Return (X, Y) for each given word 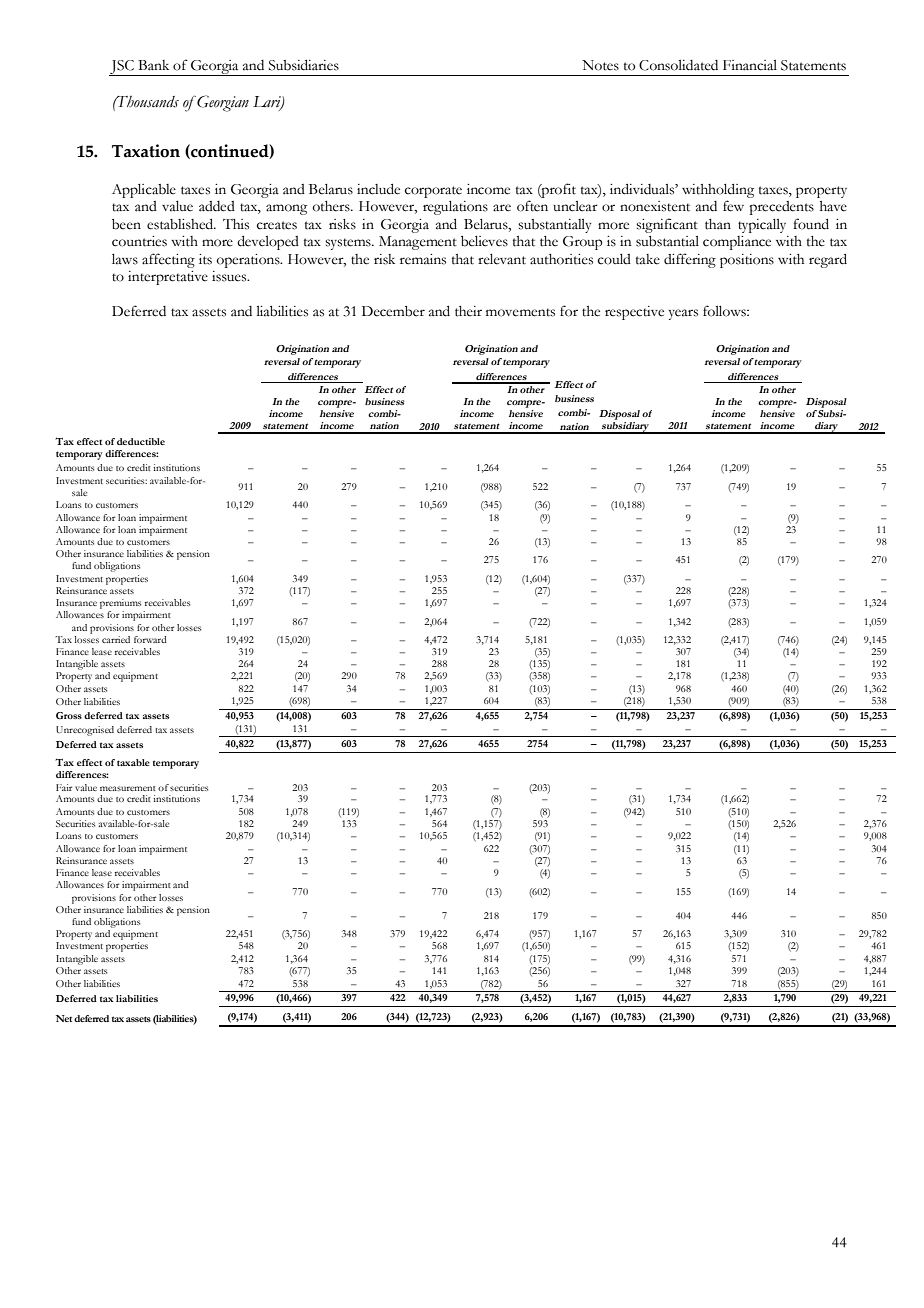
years (683, 314)
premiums (120, 604)
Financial (750, 65)
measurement (128, 788)
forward (150, 639)
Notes (600, 65)
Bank (153, 65)
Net (64, 1018)
